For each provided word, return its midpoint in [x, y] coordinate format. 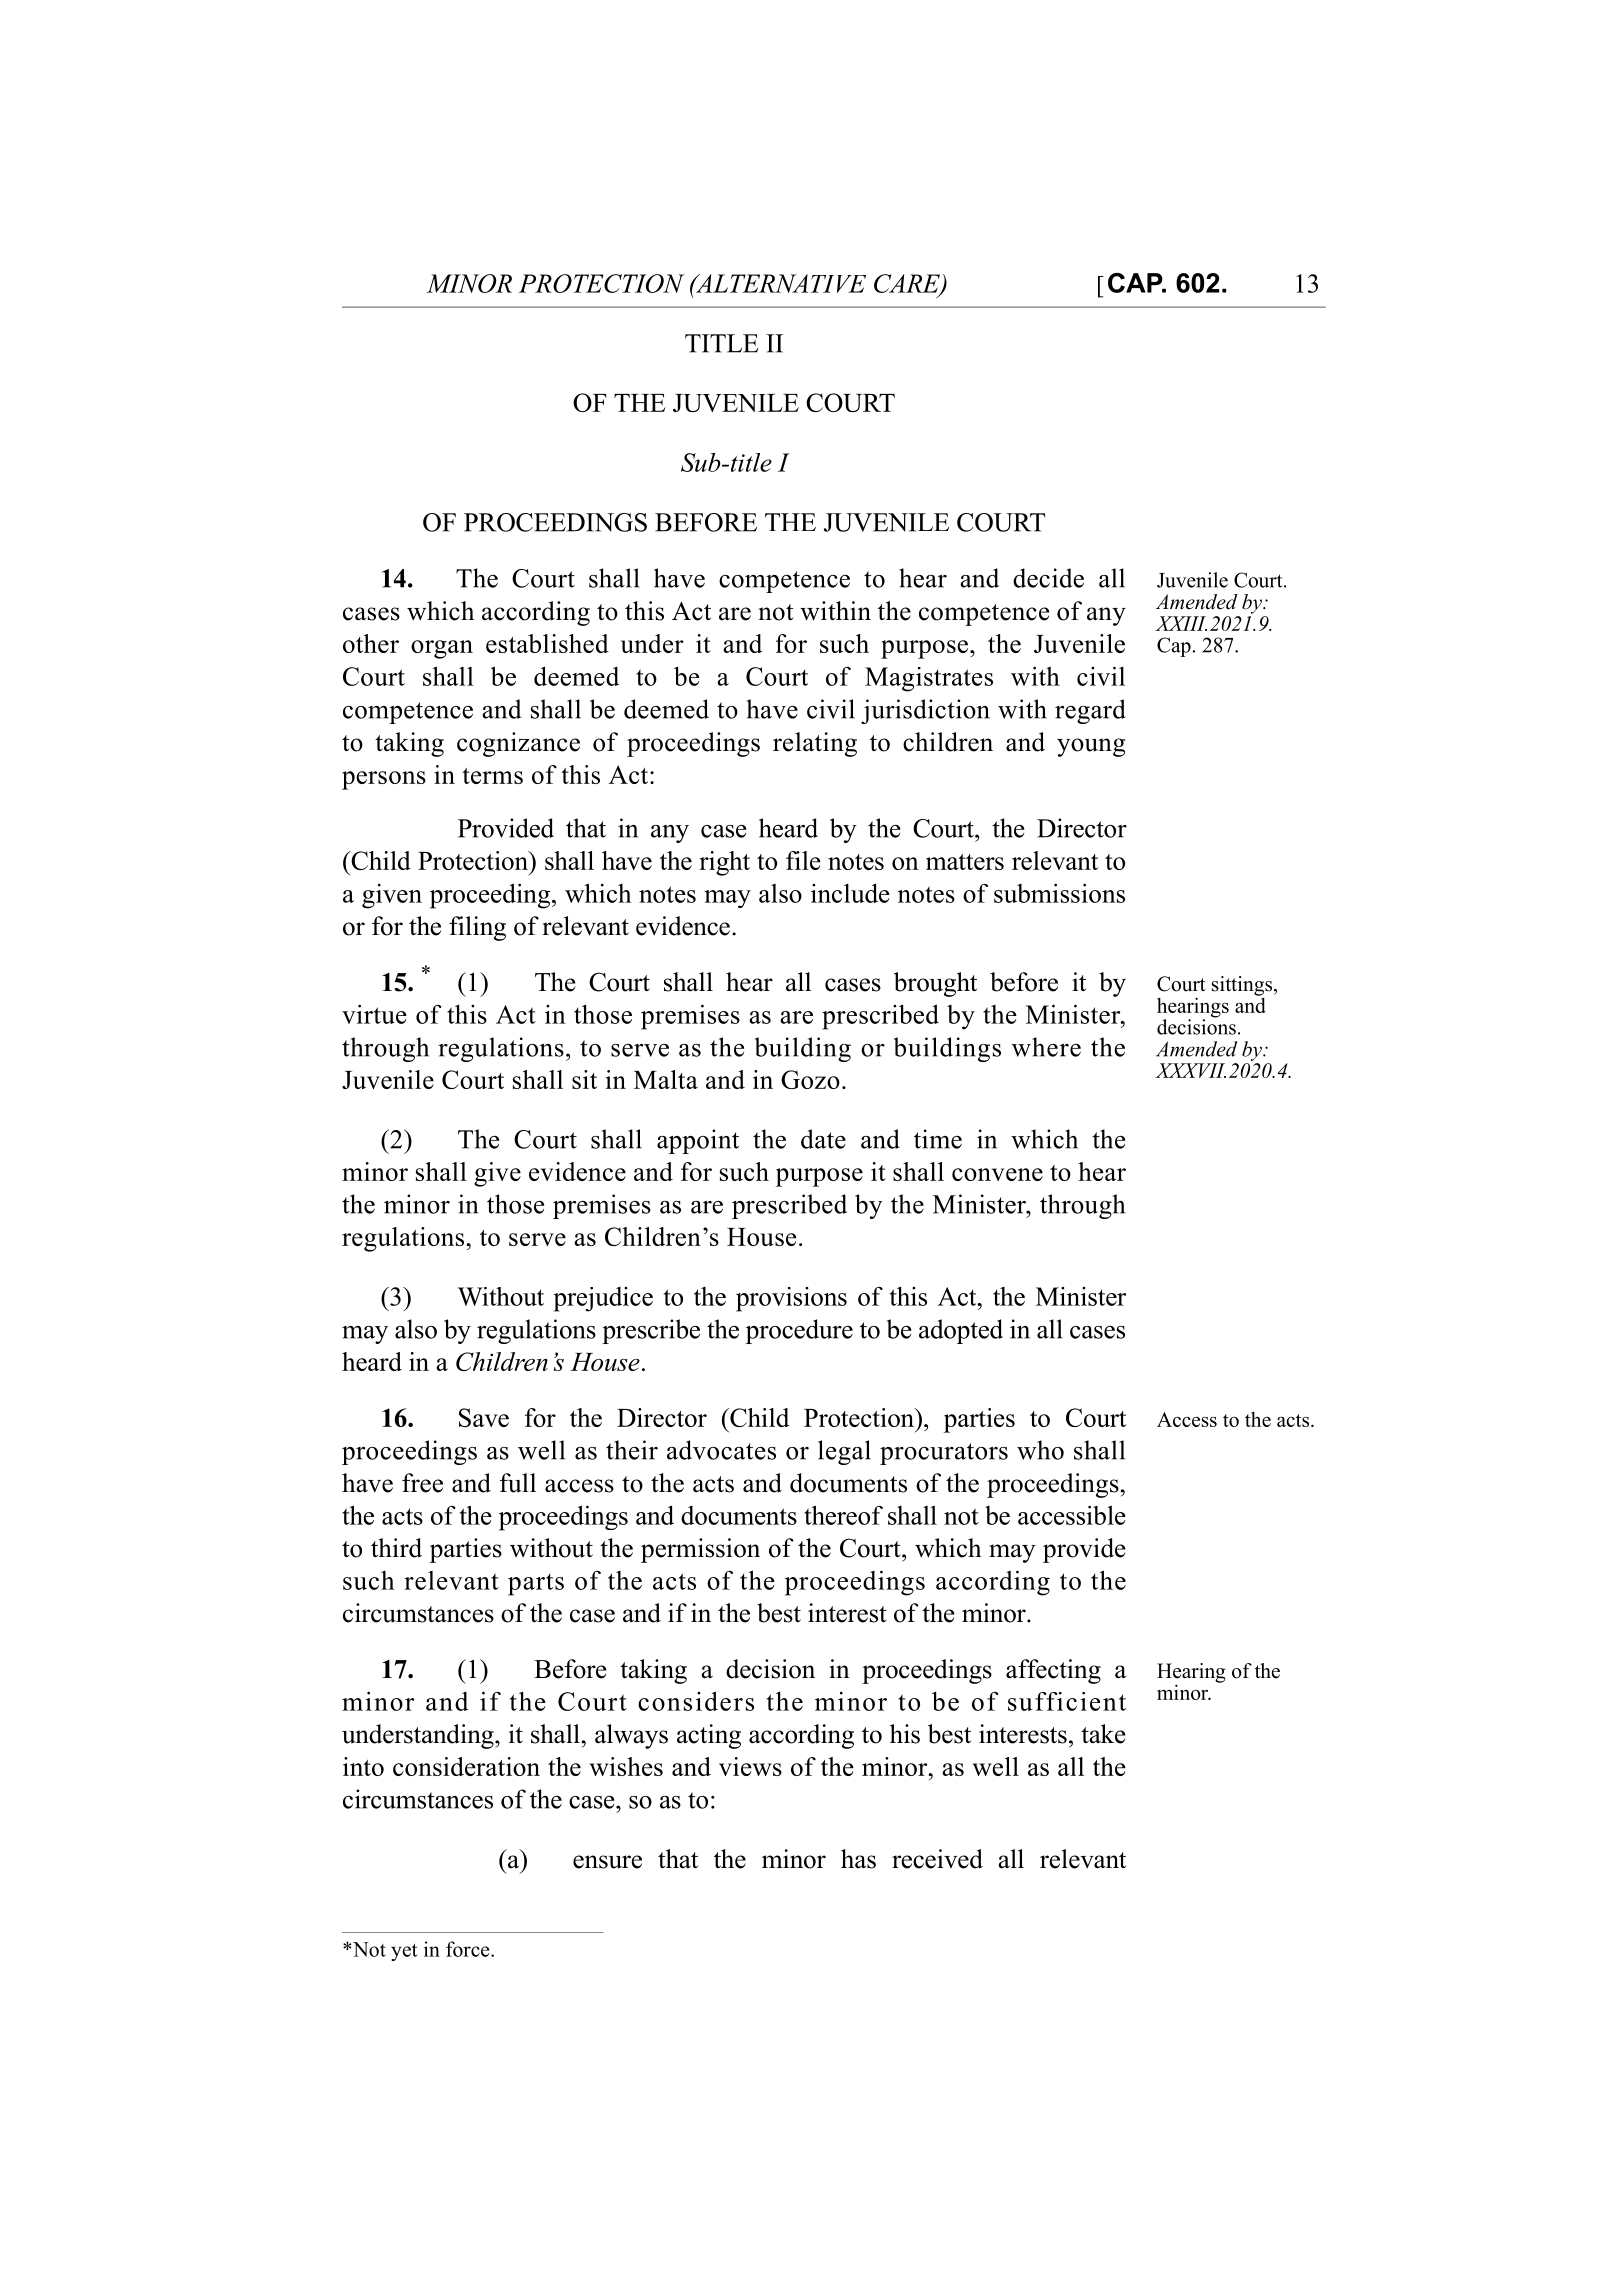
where [1046, 1047]
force [469, 1949]
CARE [908, 284]
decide [1048, 578]
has [858, 1859]
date [823, 1139]
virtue [374, 1014]
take [1103, 1734]
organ [442, 649]
